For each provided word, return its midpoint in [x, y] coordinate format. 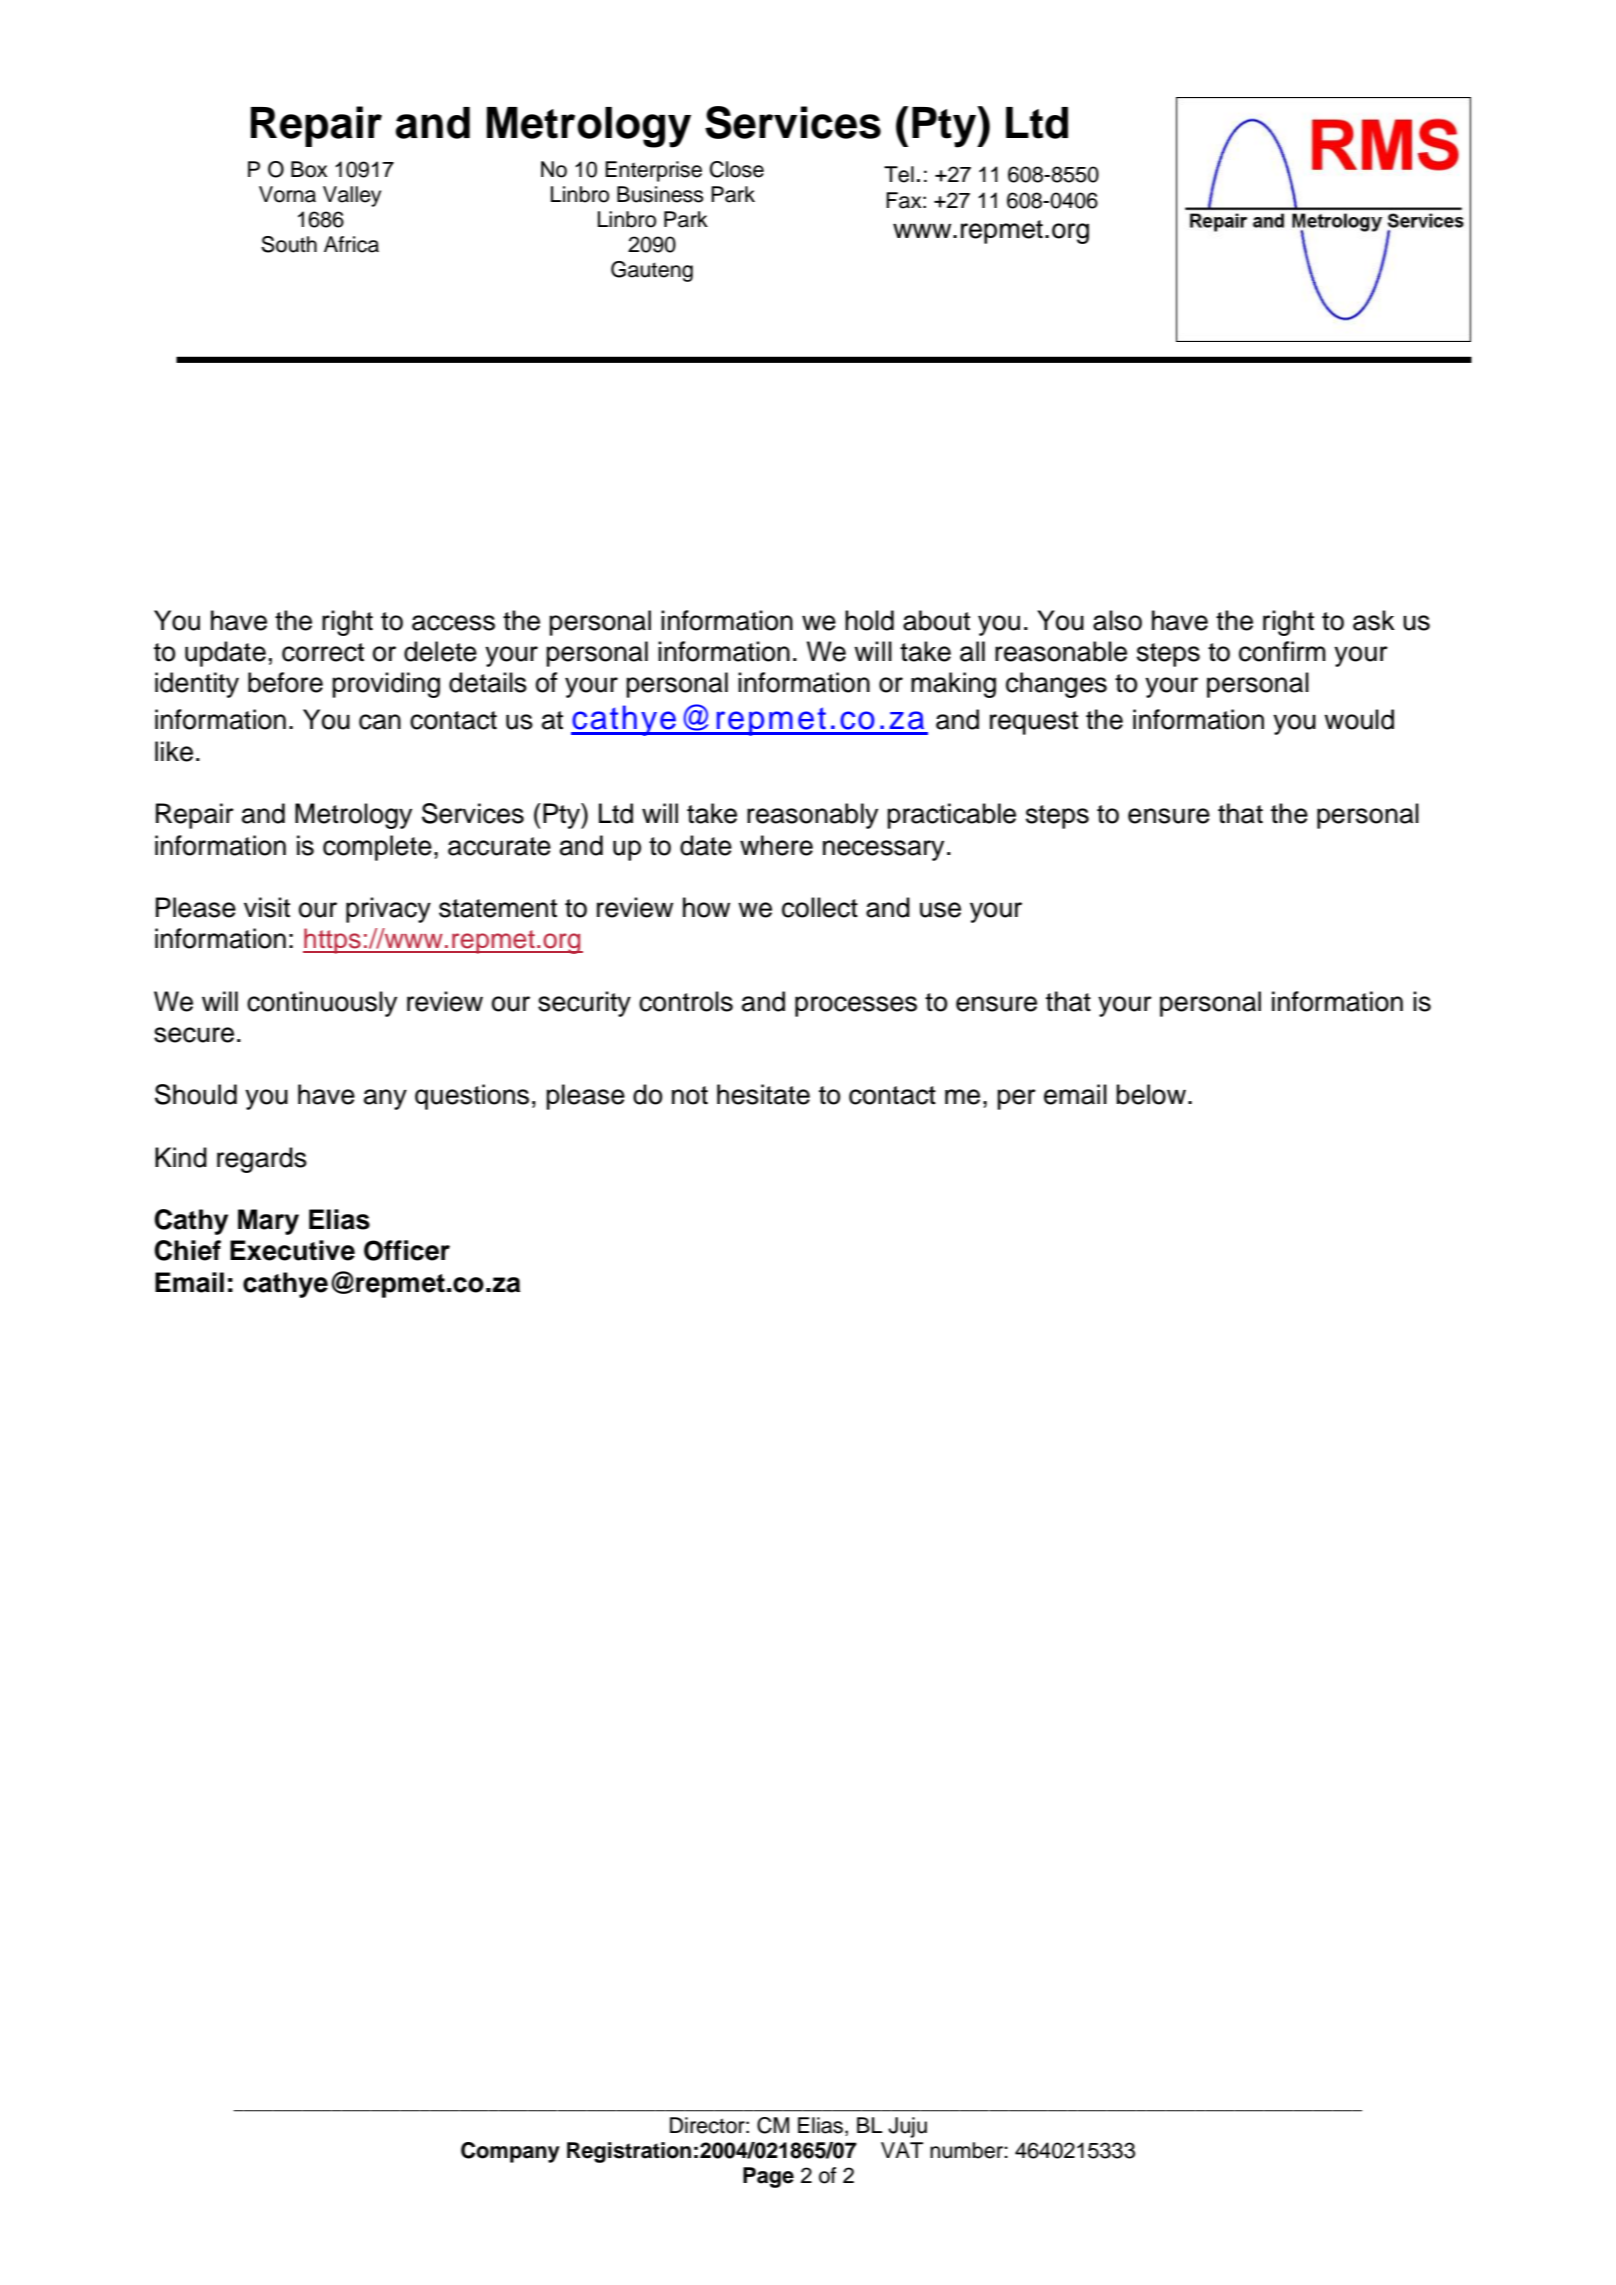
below [1151, 1094]
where [776, 845]
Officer [407, 1250]
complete [377, 848]
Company [510, 2152]
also [1117, 620]
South [289, 244]
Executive [292, 1250]
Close [737, 169]
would [1359, 719]
